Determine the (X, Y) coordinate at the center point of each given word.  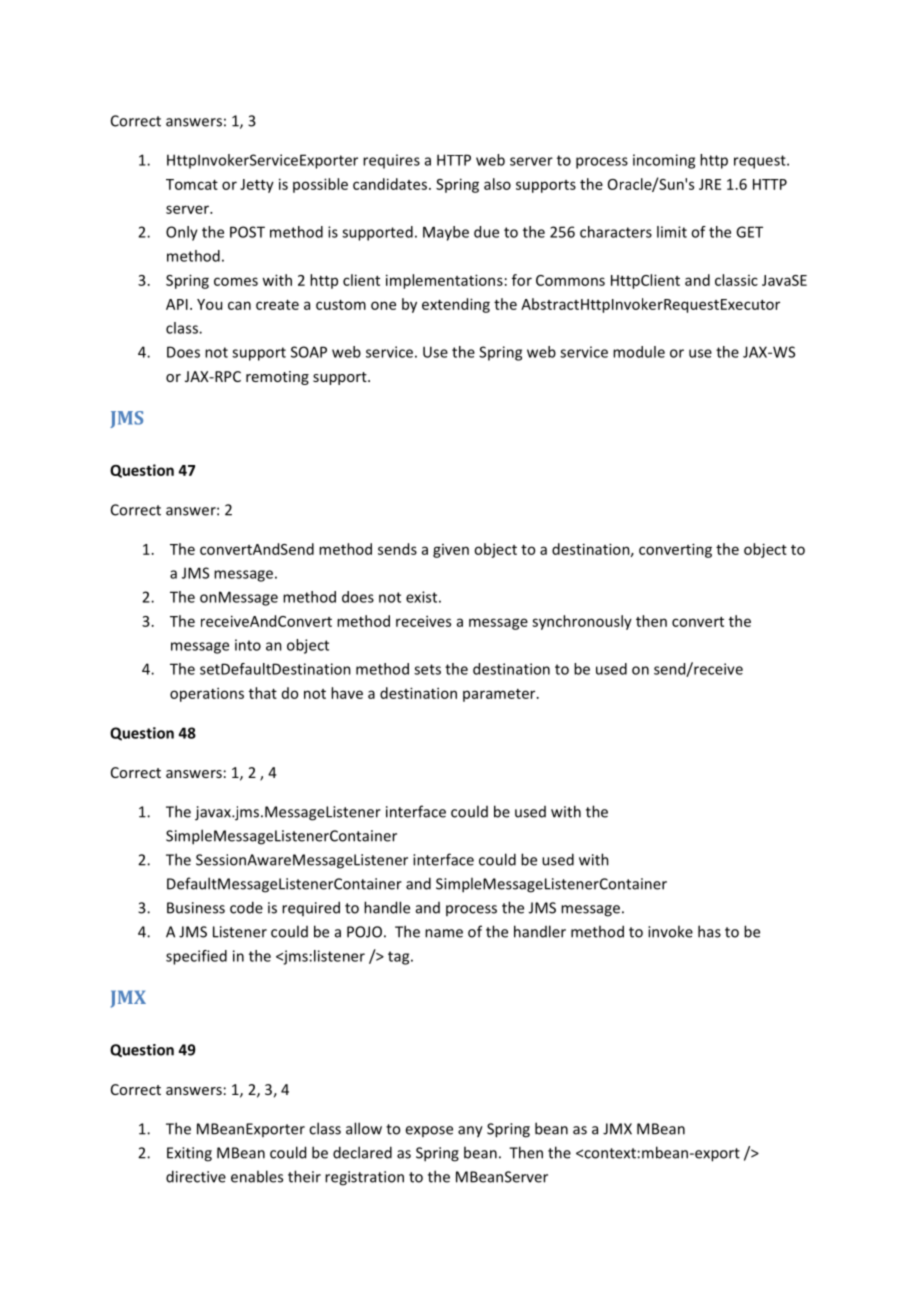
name (444, 933)
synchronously (582, 622)
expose (429, 1131)
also (497, 184)
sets (427, 669)
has (709, 931)
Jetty (257, 186)
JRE (710, 184)
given (451, 551)
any (470, 1132)
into (248, 645)
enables (257, 1176)
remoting (277, 378)
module (639, 352)
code (246, 907)
